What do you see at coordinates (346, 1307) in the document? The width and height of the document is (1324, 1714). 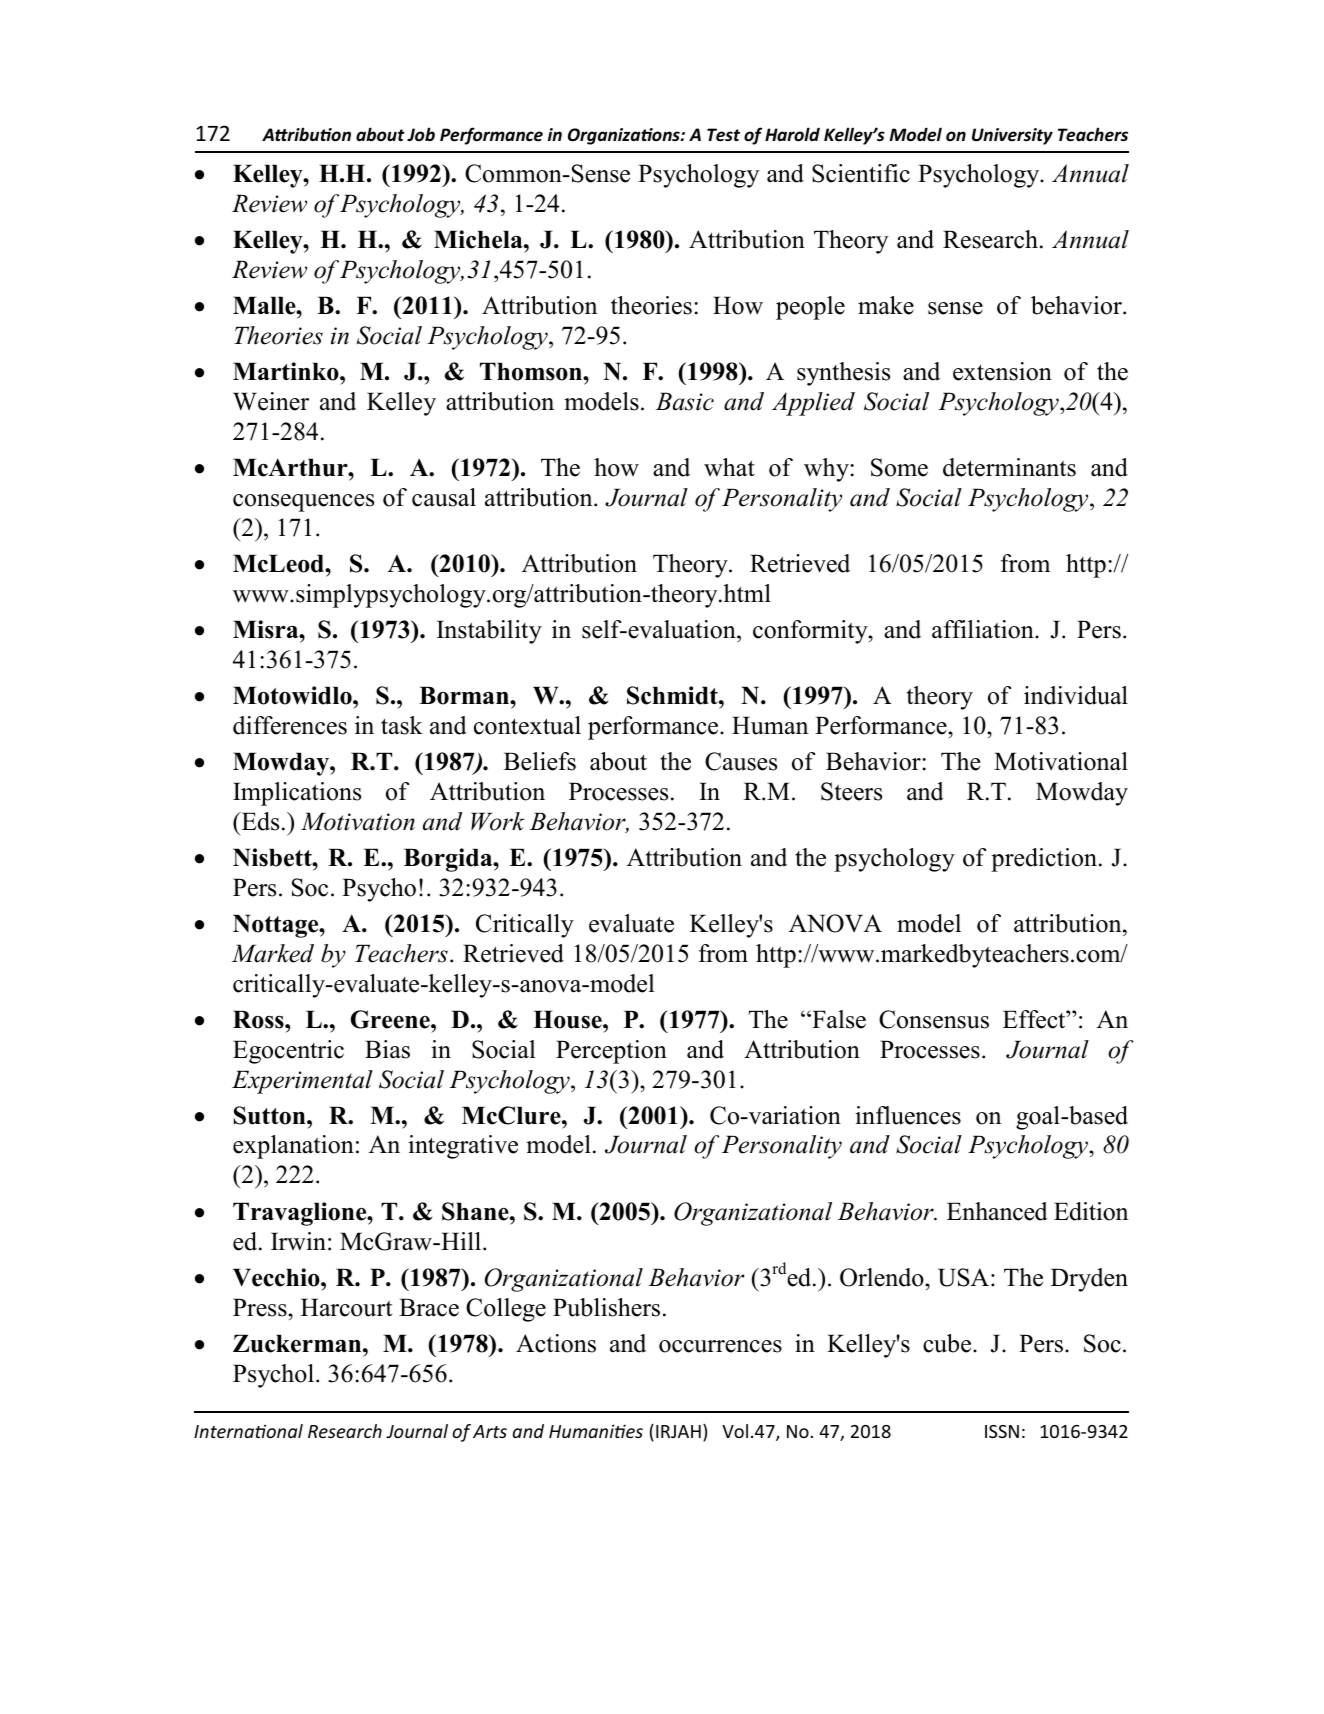 I see `Harcourt` at bounding box center [346, 1307].
